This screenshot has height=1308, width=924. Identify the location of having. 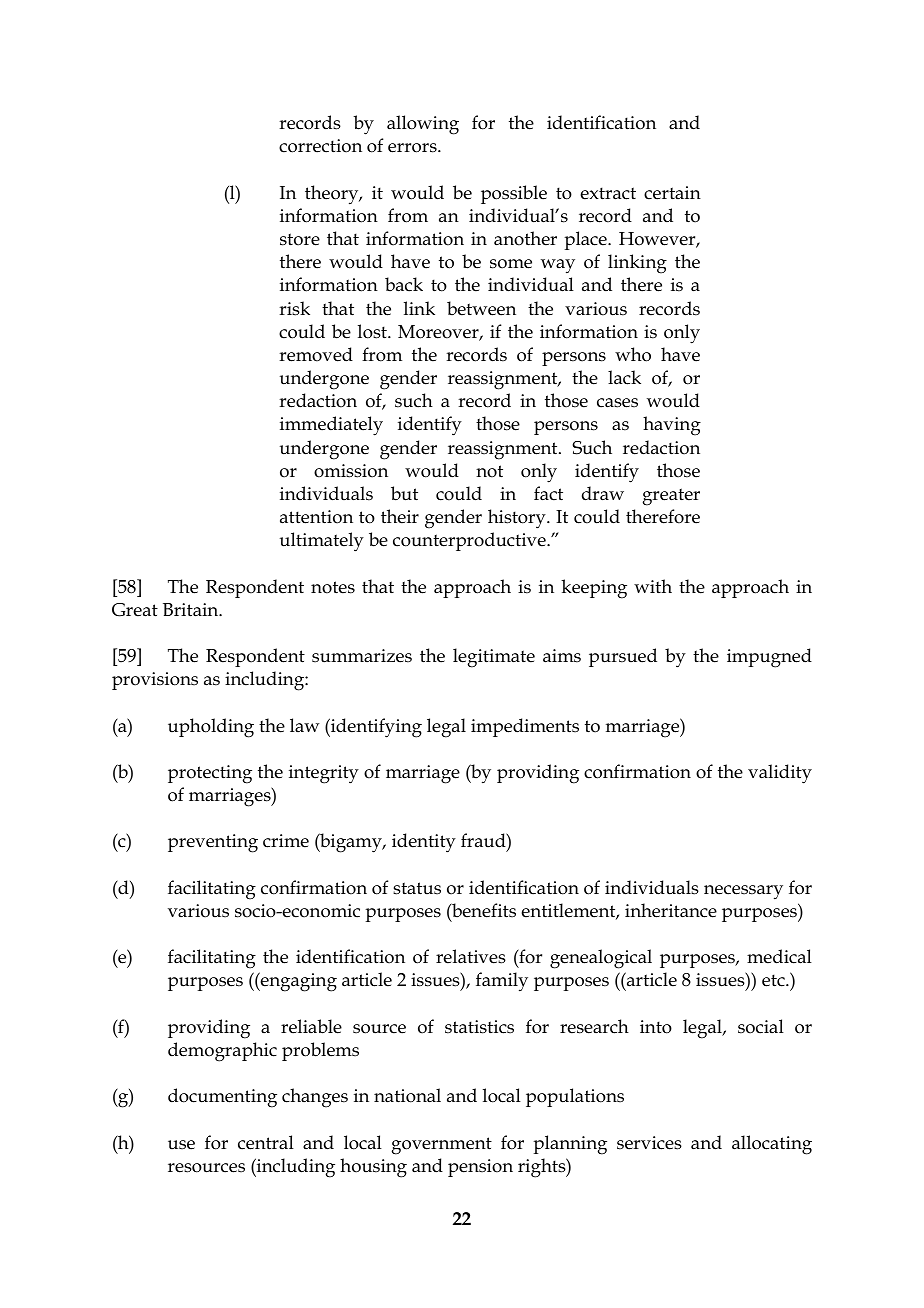
(672, 426).
